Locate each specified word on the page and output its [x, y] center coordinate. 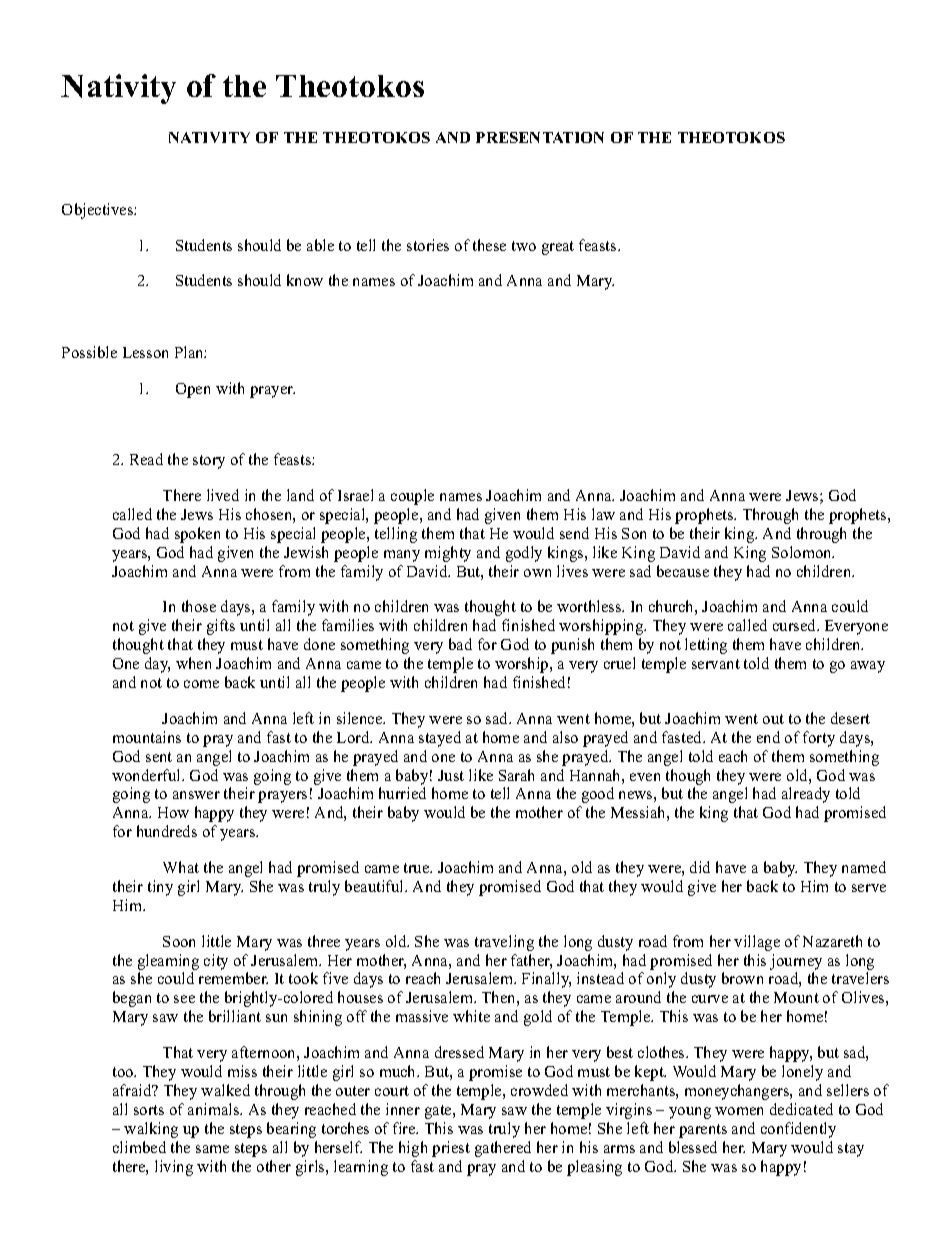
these [489, 245]
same [212, 1149]
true [418, 868]
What [181, 867]
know [305, 280]
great [558, 248]
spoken [197, 535]
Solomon [803, 552]
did [700, 867]
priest [451, 1149]
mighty [448, 554]
